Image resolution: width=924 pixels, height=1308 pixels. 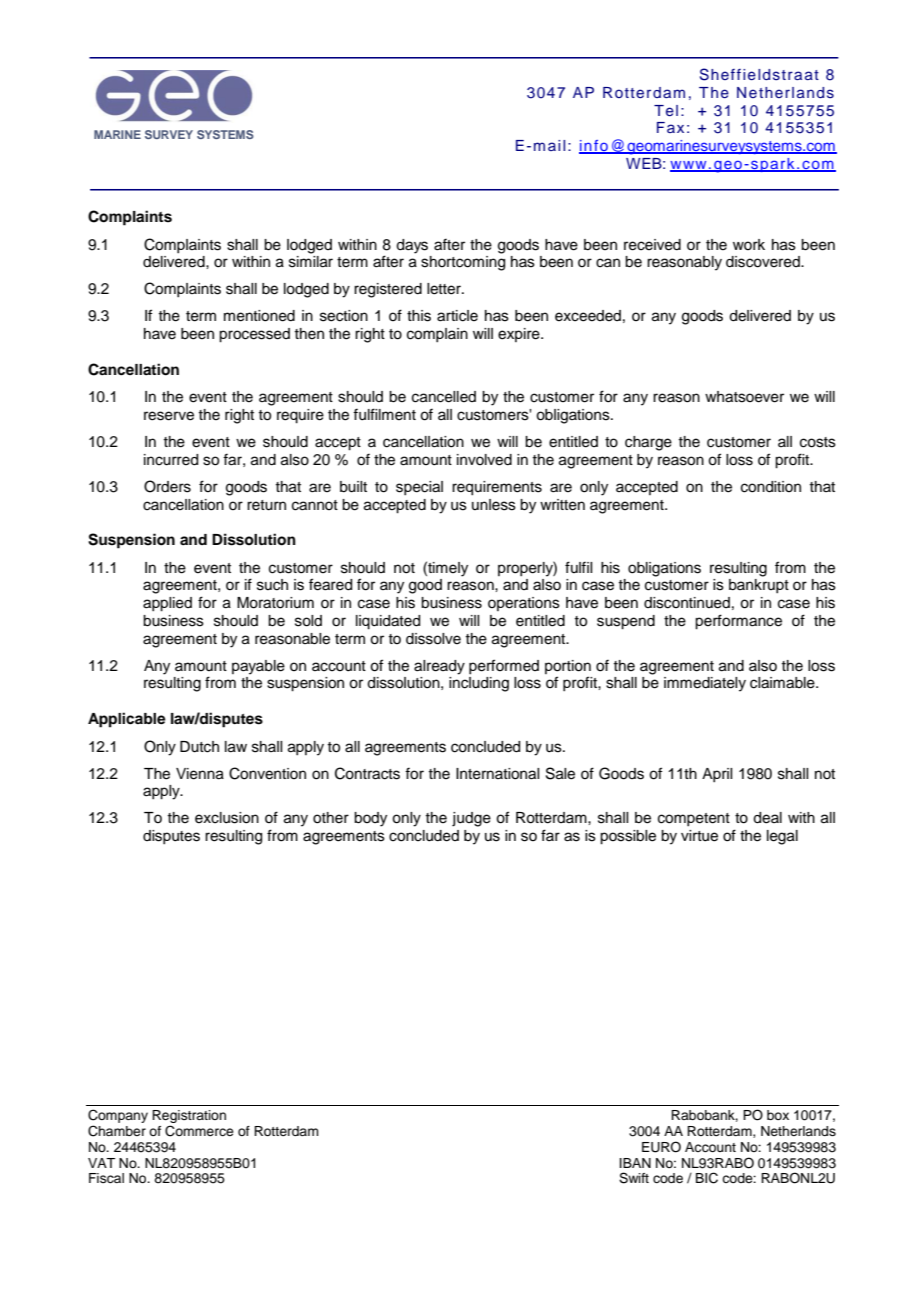 What do you see at coordinates (259, 316) in the document?
I see `mentioned` at bounding box center [259, 316].
